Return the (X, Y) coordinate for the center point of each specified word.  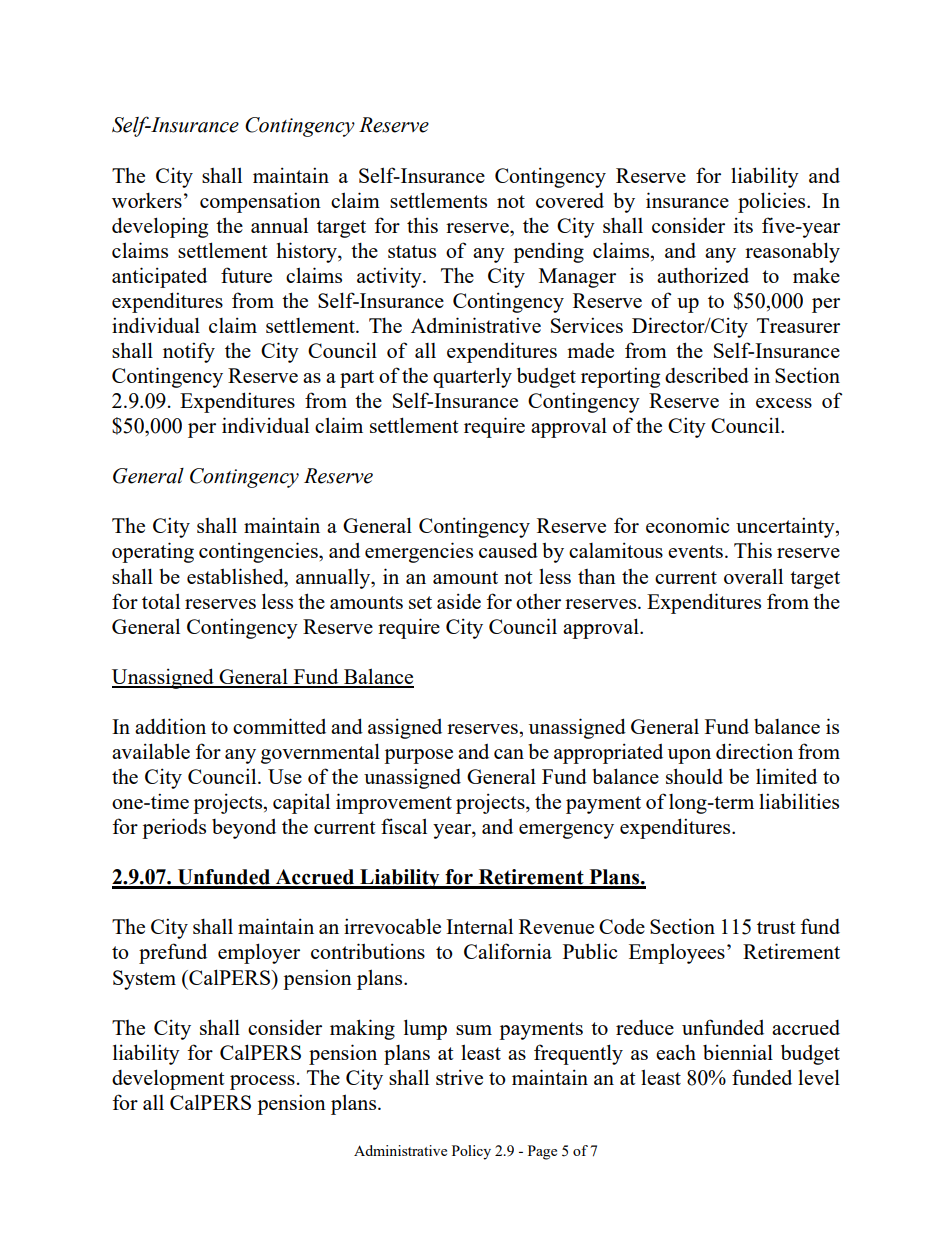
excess (784, 403)
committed (279, 726)
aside (459, 601)
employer (259, 953)
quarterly (472, 377)
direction (754, 751)
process (262, 1082)
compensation (260, 202)
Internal (479, 926)
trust (776, 927)
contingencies (259, 552)
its (743, 225)
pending (548, 252)
